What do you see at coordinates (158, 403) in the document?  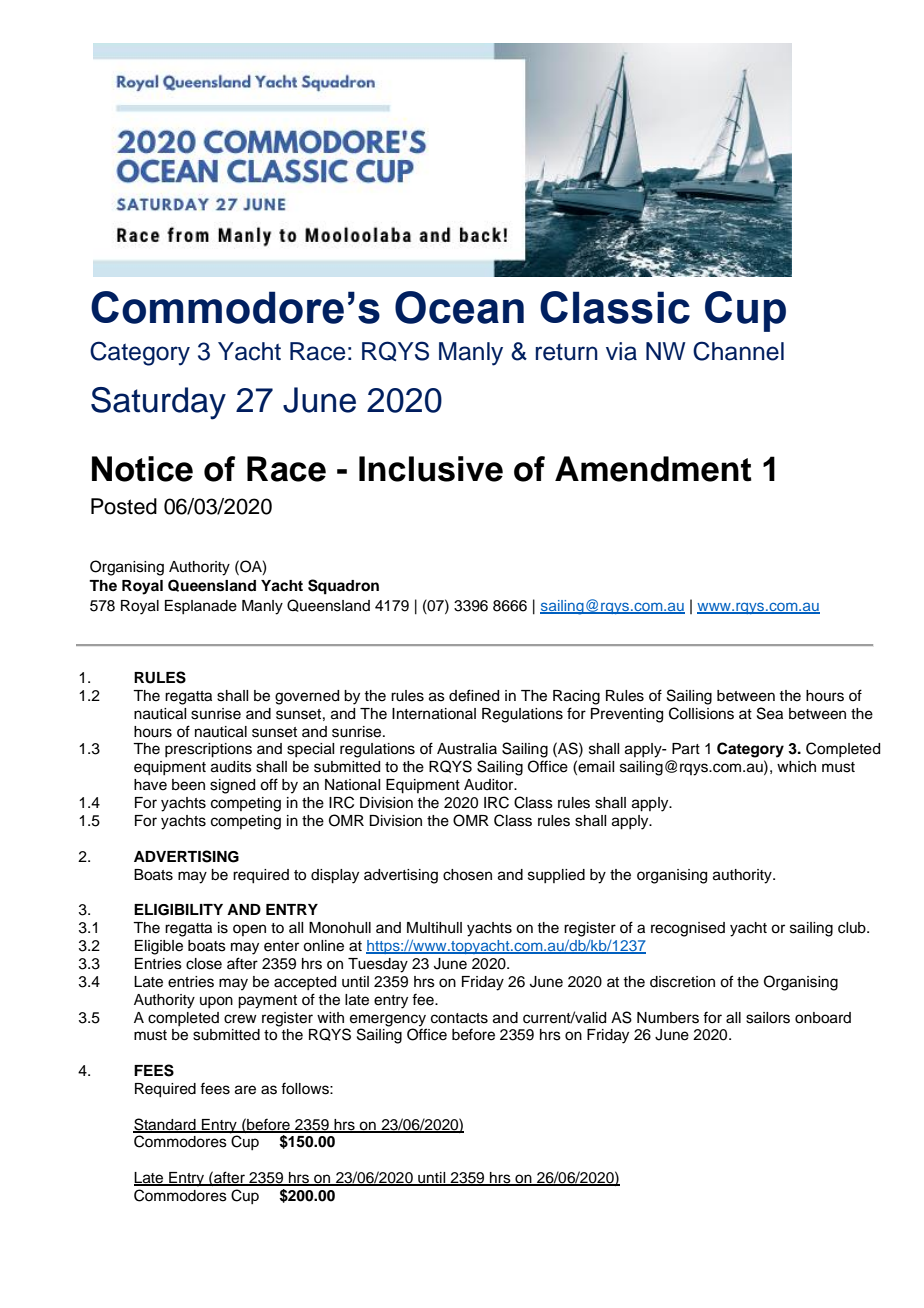 I see `Saturday` at bounding box center [158, 403].
